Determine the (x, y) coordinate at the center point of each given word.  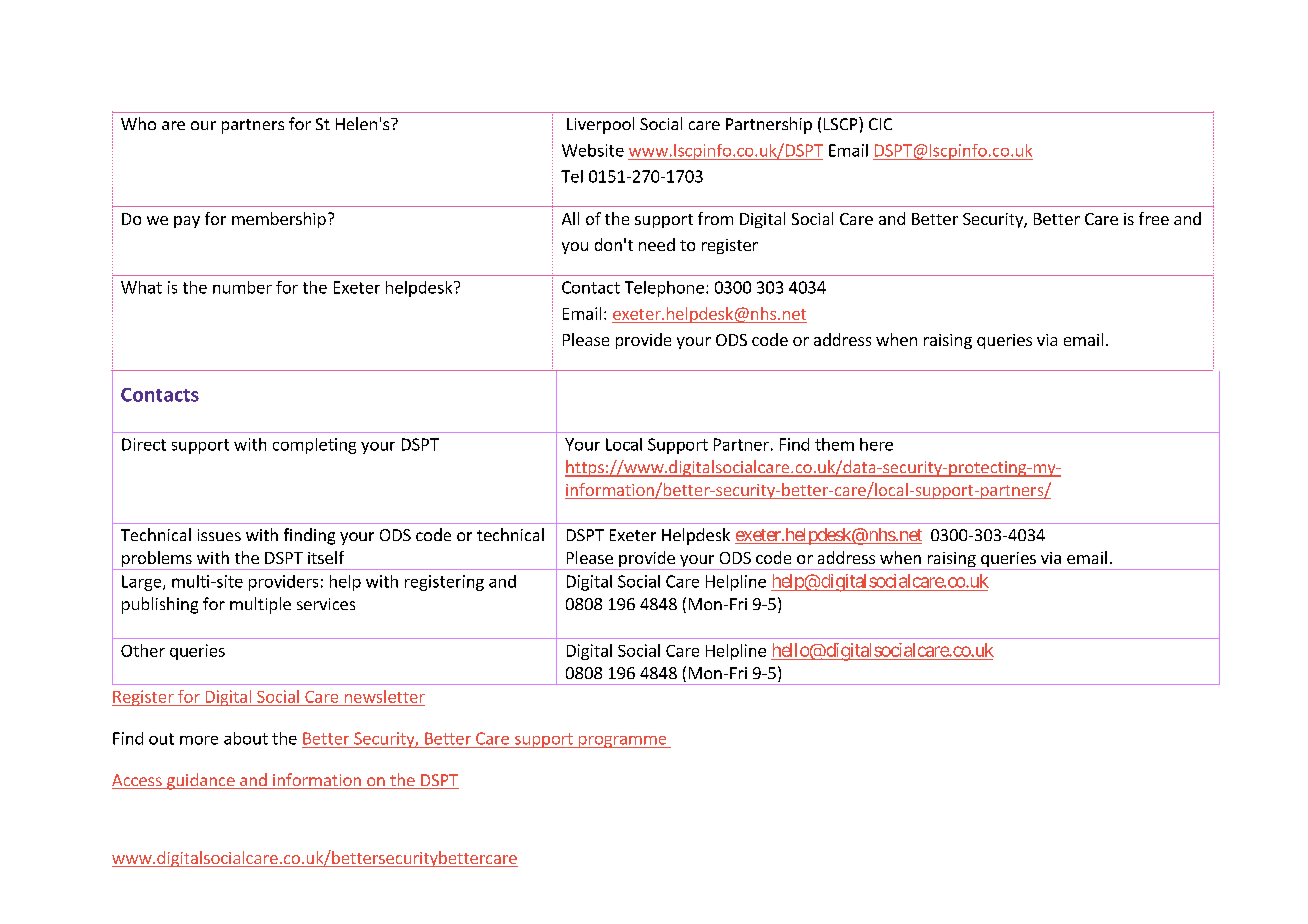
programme (622, 742)
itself (326, 557)
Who (138, 123)
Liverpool (600, 125)
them (834, 444)
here (876, 444)
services (326, 604)
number (242, 287)
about (246, 738)
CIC (880, 124)
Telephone (664, 289)
